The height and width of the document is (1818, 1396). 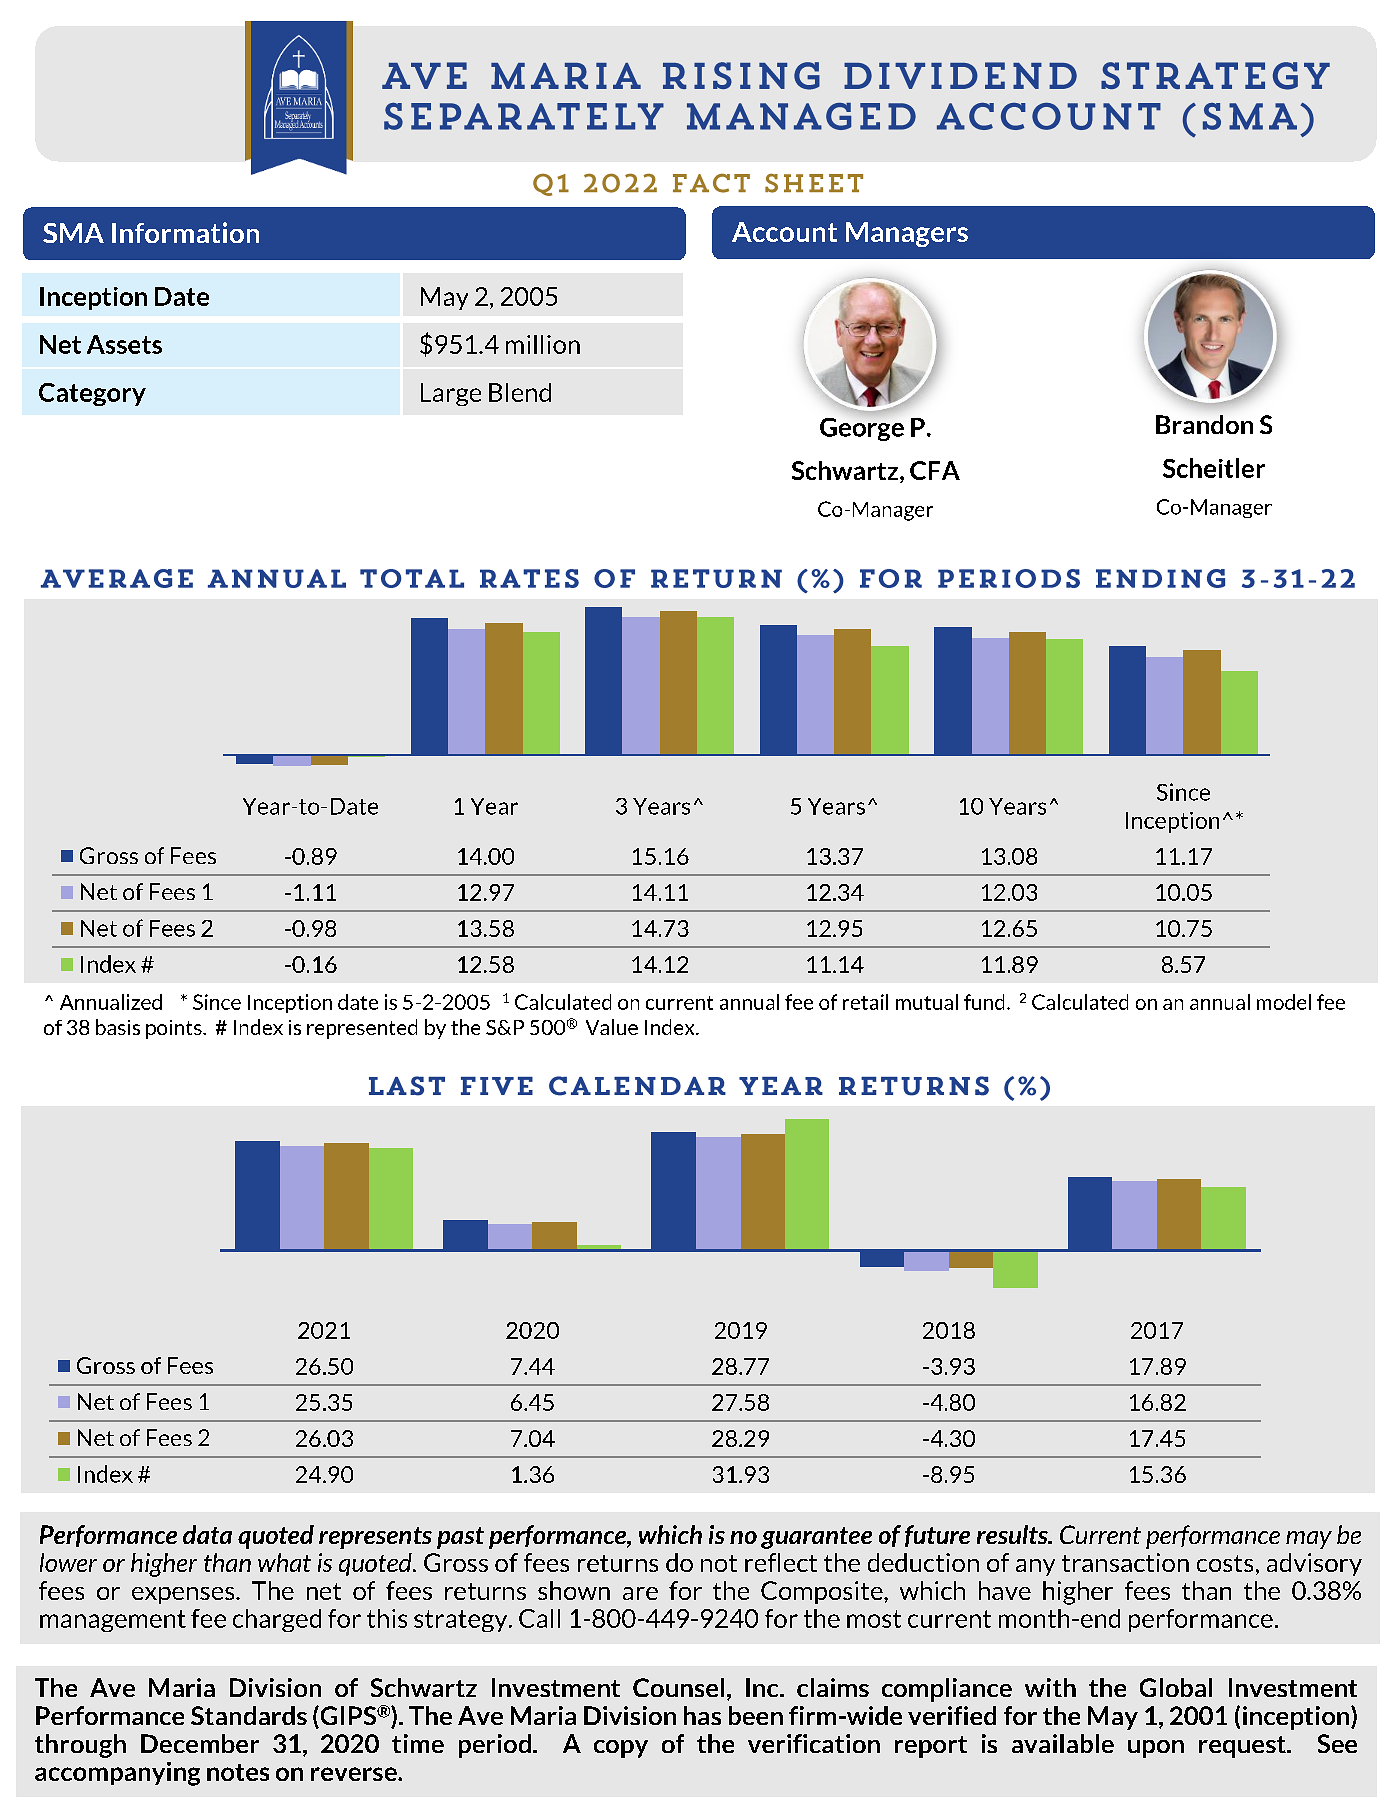 I want to click on results, so click(x=1013, y=1534).
